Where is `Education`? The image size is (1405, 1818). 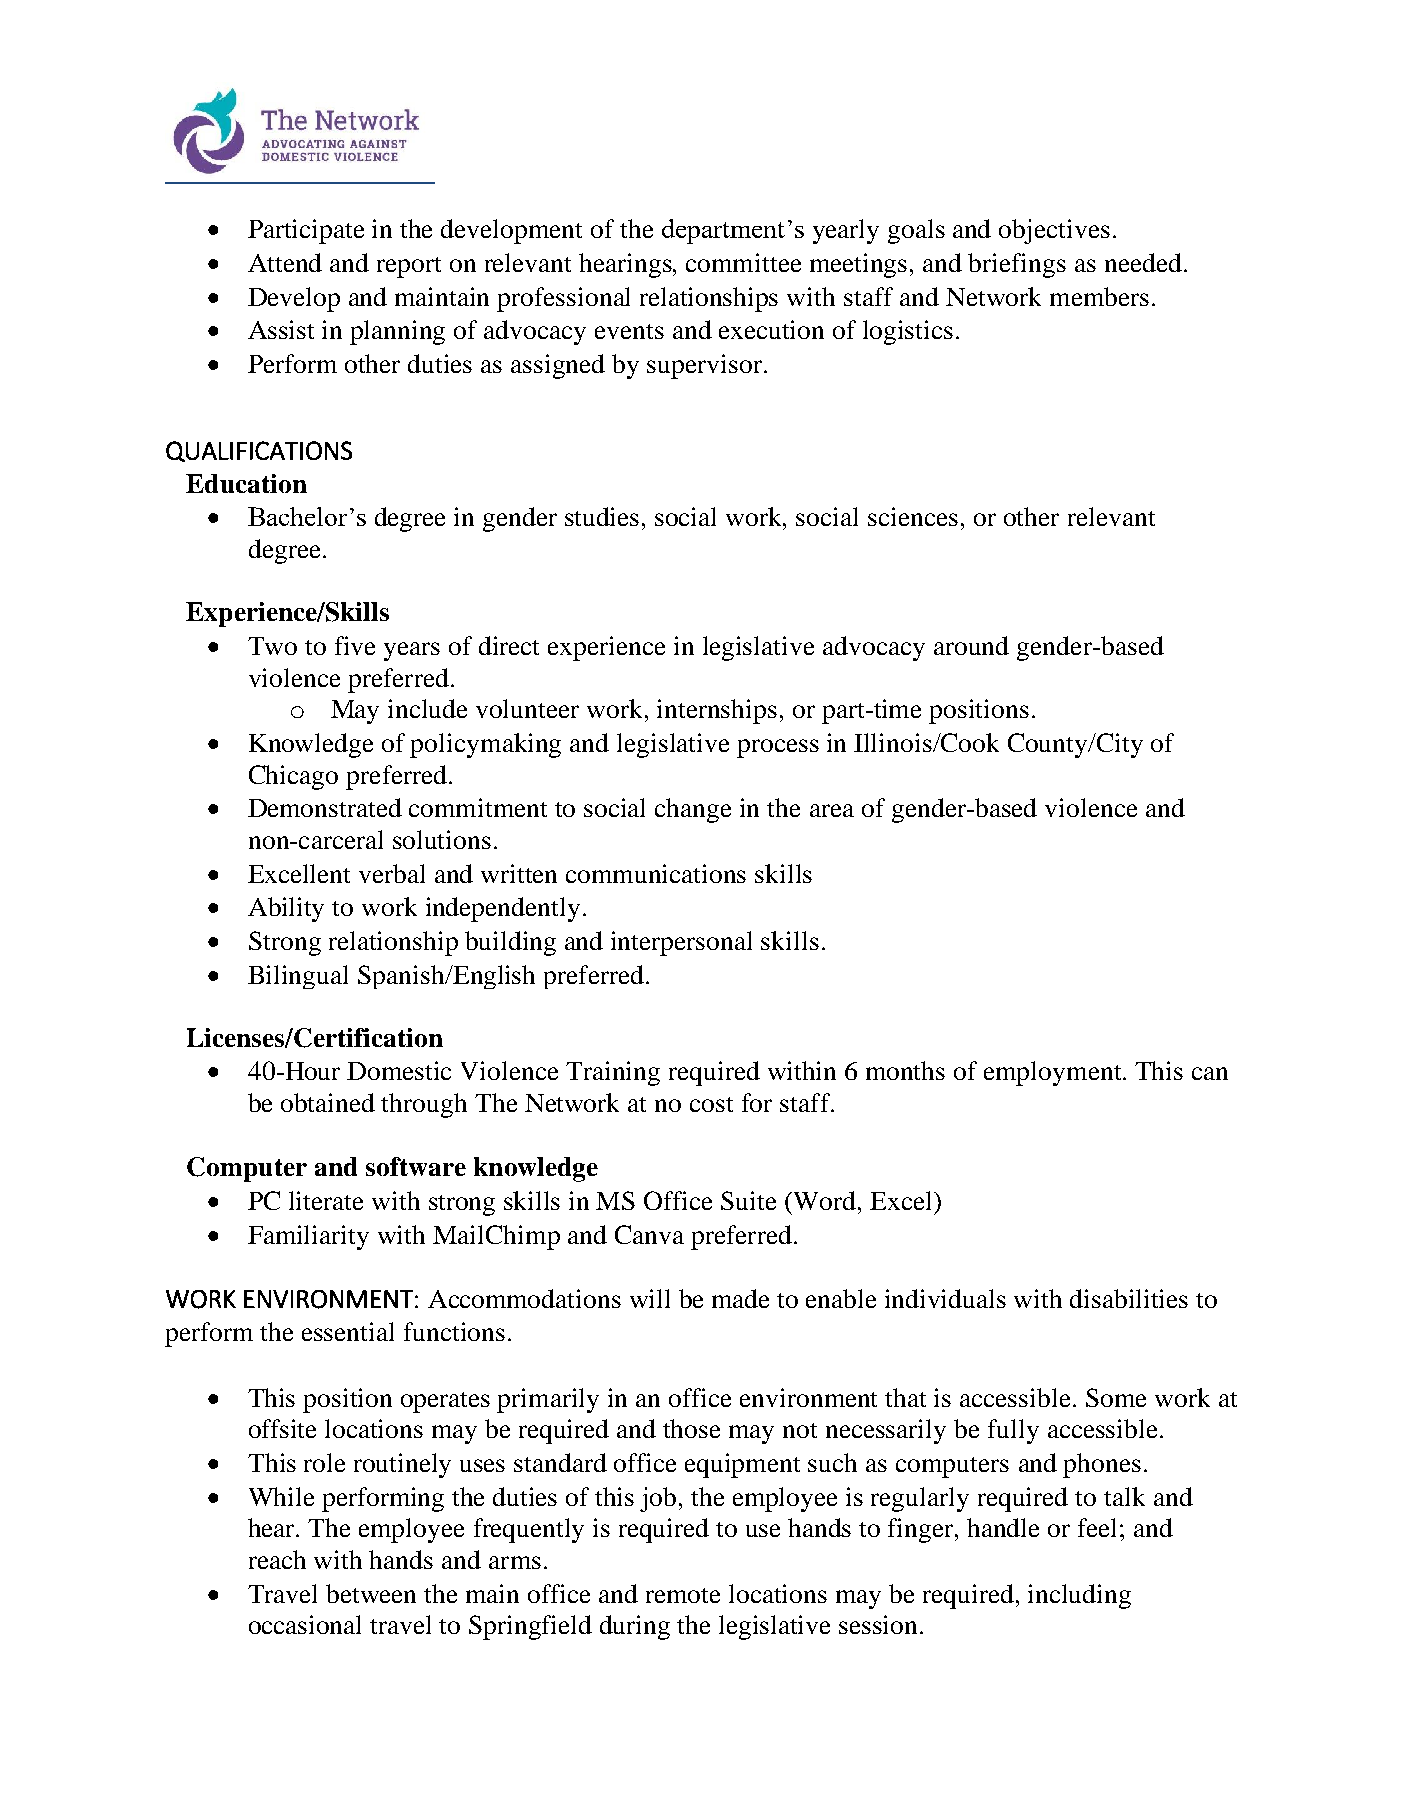
Education is located at coordinates (246, 483).
